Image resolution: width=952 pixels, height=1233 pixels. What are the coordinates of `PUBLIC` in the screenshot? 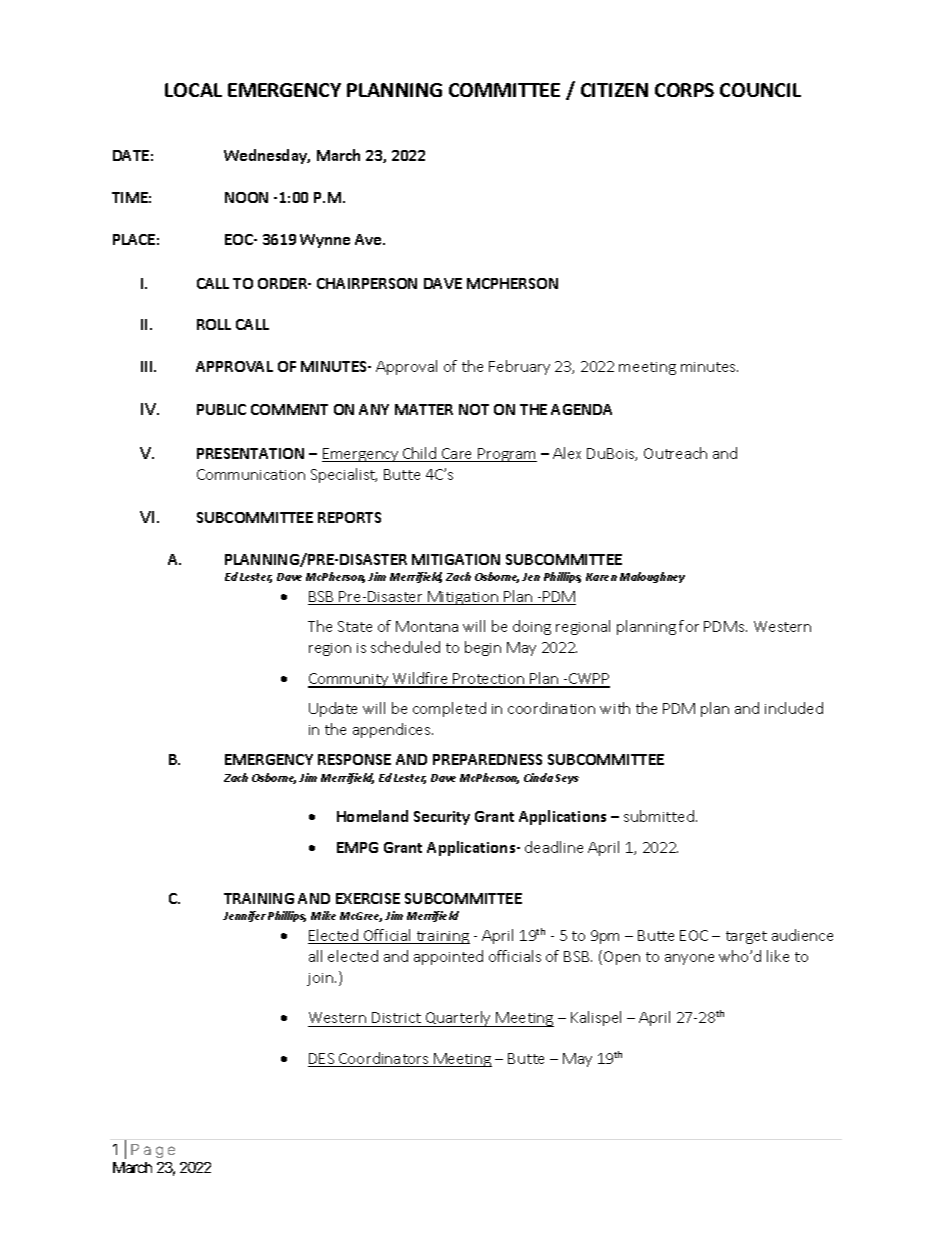 It's located at (221, 409).
